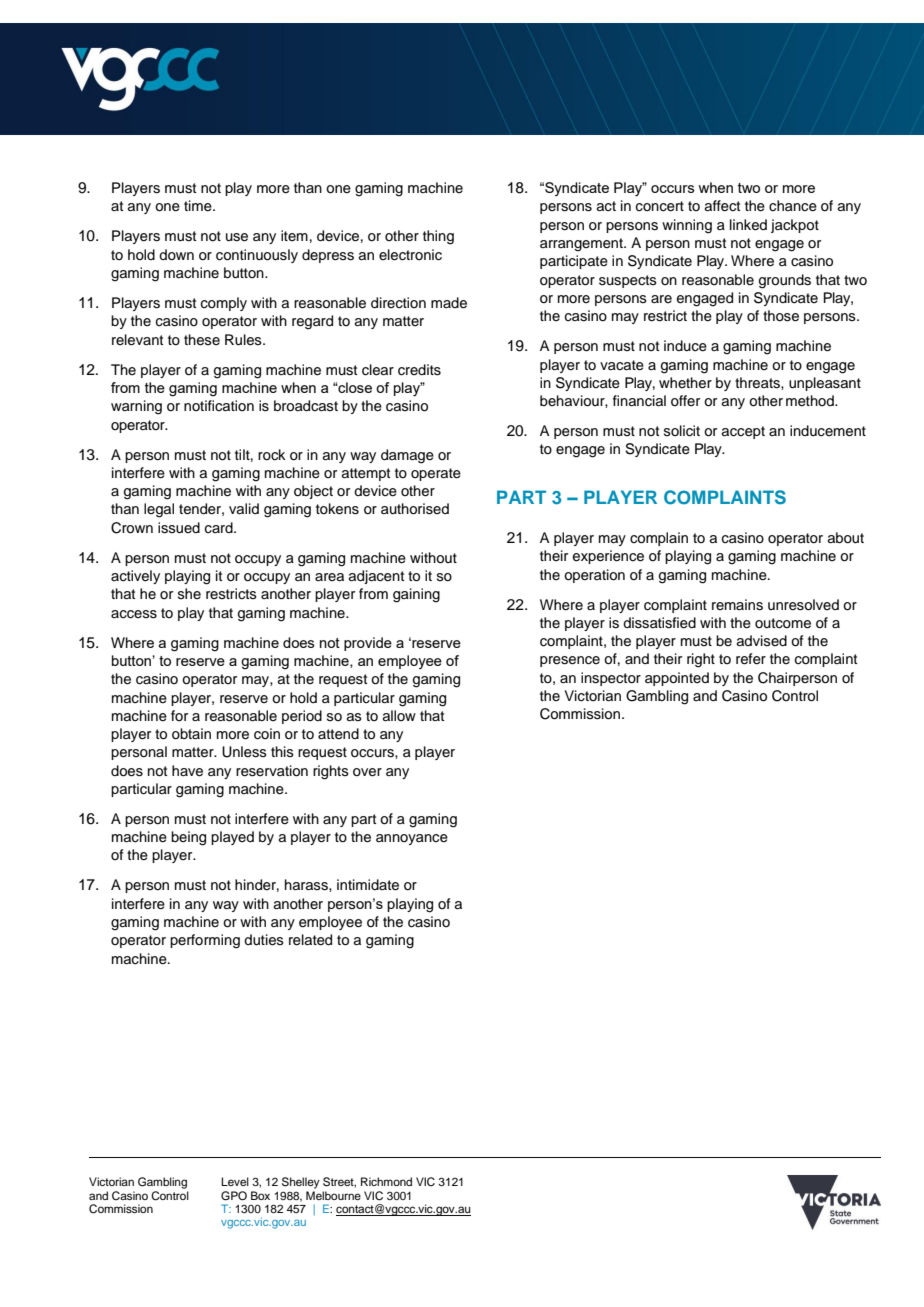 The image size is (924, 1307). I want to click on card, so click(220, 528).
